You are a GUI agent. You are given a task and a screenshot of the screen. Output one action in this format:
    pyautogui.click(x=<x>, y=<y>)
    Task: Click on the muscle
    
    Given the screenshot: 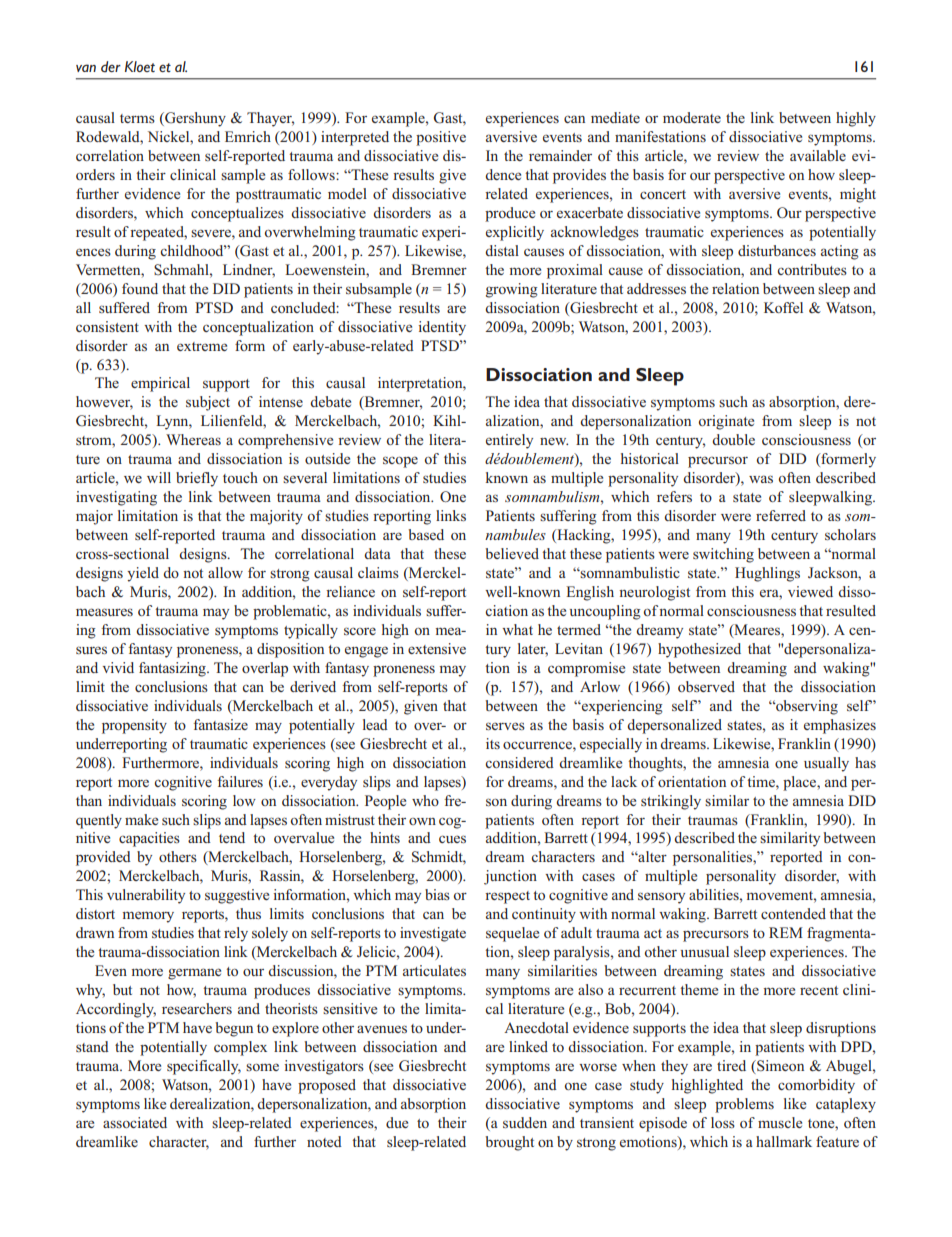 What is the action you would take?
    pyautogui.click(x=780, y=1122)
